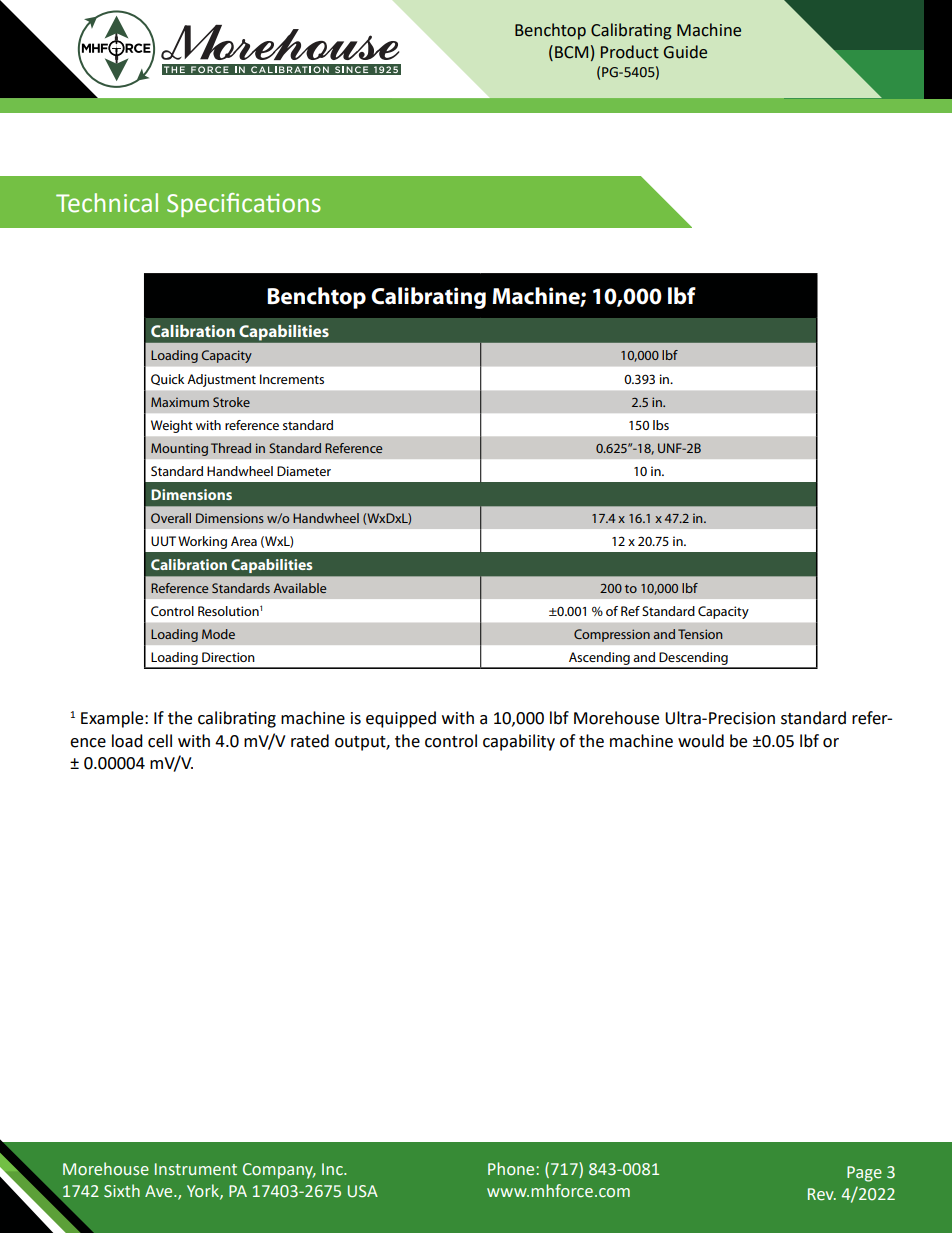  Describe the element at coordinates (685, 52) in the screenshot. I see `Guide` at that location.
